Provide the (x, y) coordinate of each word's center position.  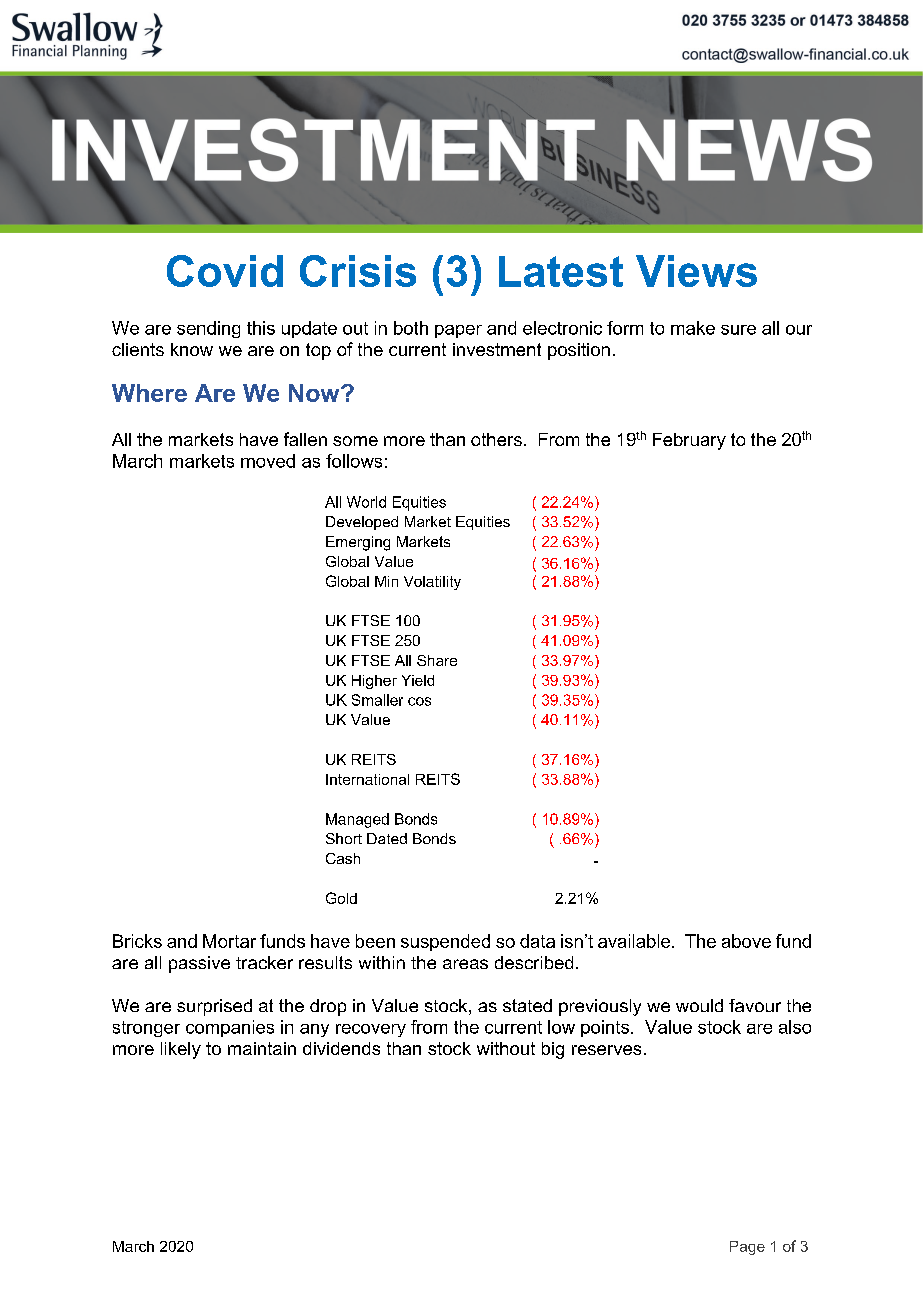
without (506, 1048)
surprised (214, 1007)
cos (419, 701)
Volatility (432, 583)
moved (268, 461)
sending (208, 329)
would (699, 1005)
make (693, 328)
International (367, 779)
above (746, 941)
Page (747, 1248)
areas (465, 964)
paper (458, 331)
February (689, 441)
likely (181, 1050)
